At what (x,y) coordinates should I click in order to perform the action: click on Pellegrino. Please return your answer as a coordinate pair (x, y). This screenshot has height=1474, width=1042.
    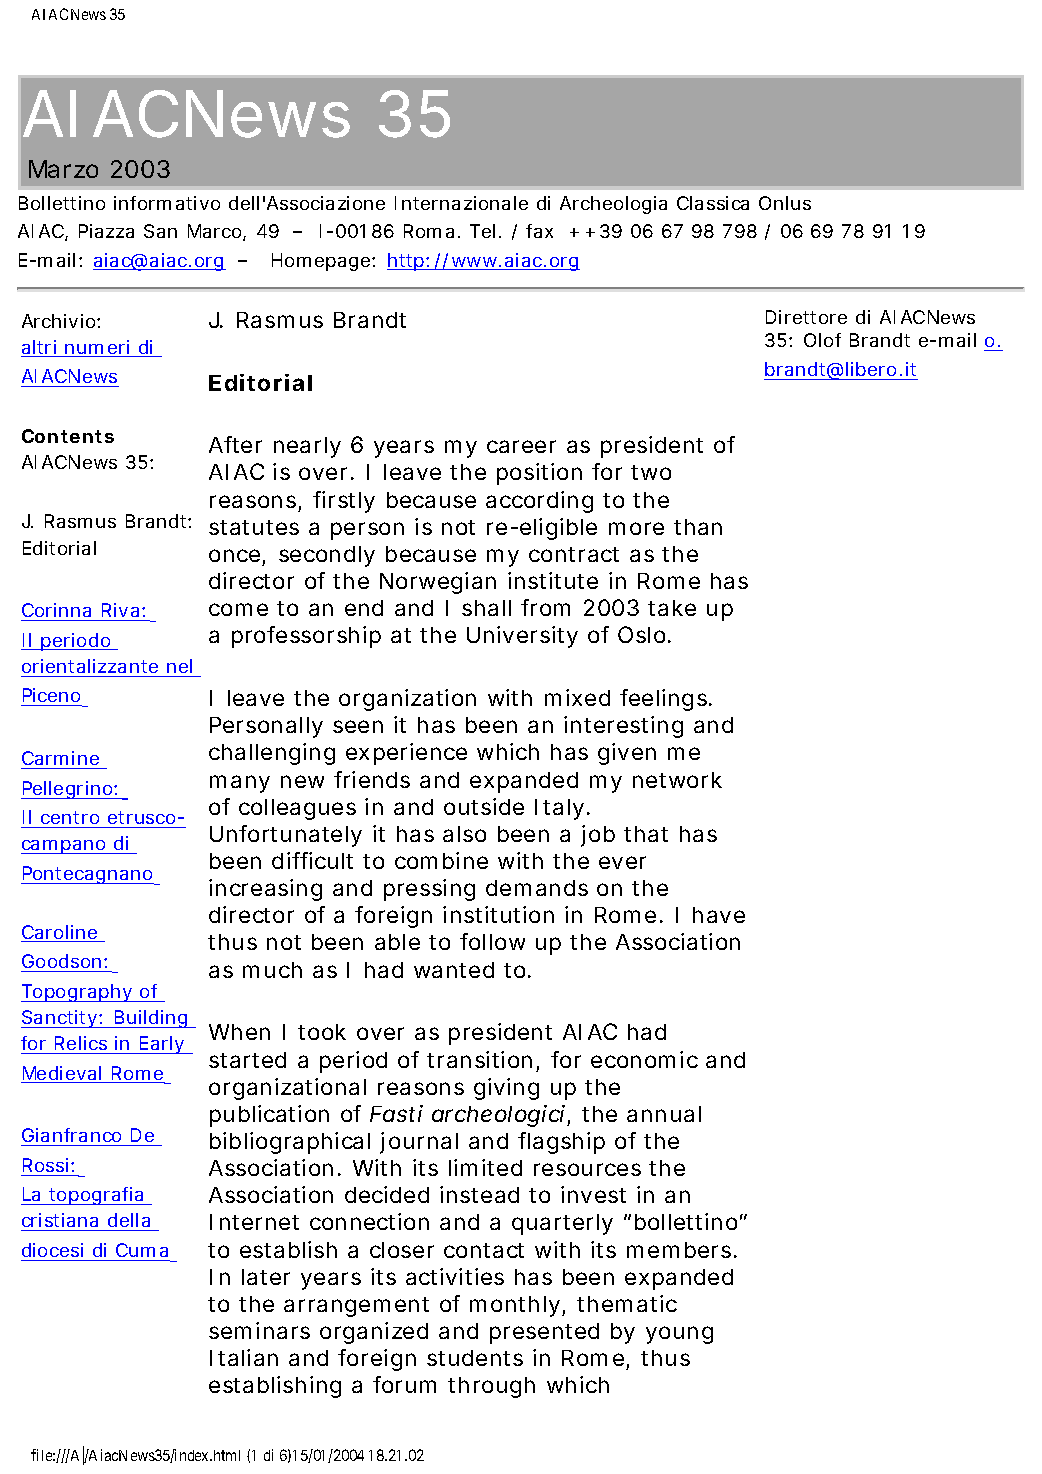
    Looking at the image, I should click on (70, 790).
